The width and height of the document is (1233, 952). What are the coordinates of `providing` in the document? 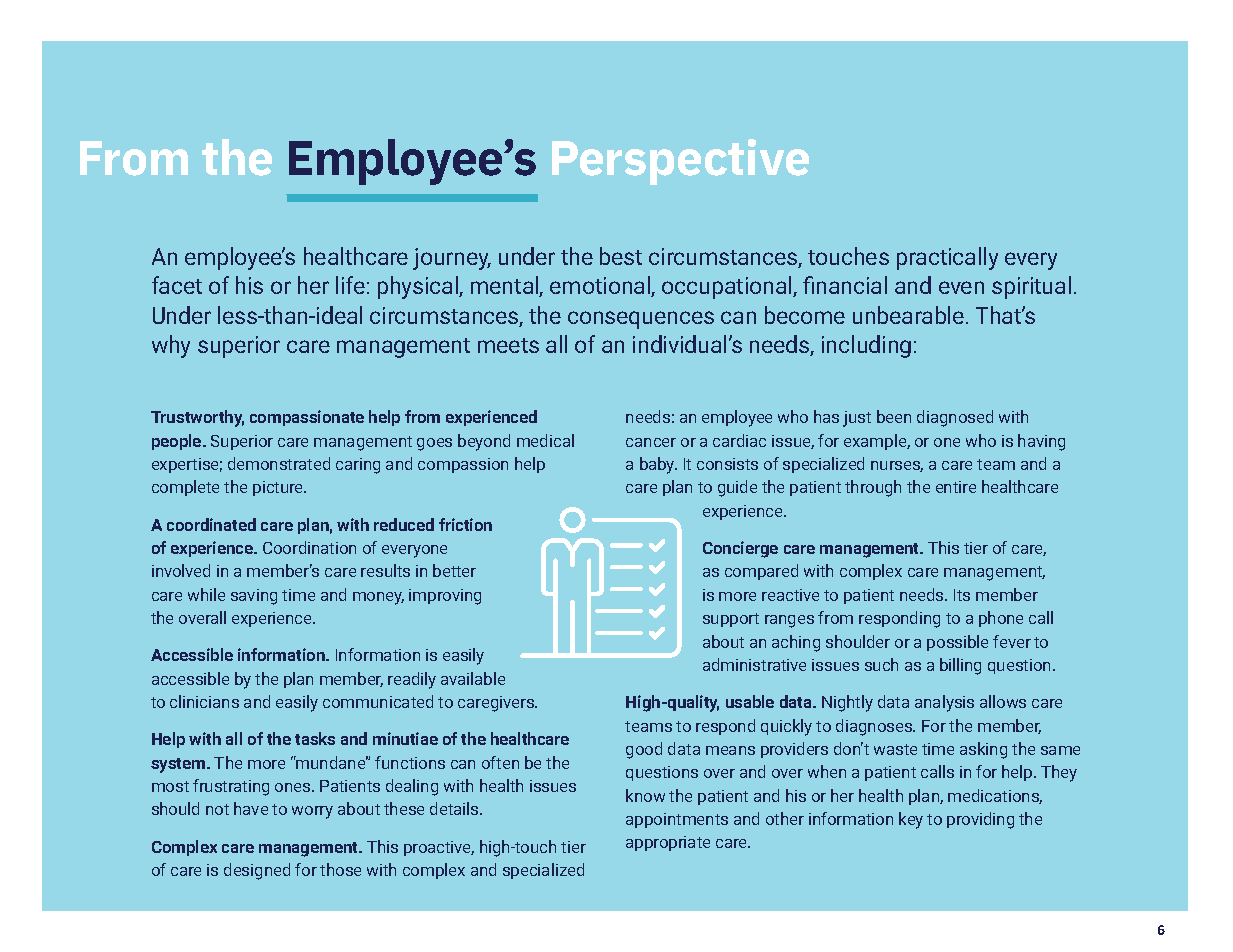 It's located at (980, 820).
